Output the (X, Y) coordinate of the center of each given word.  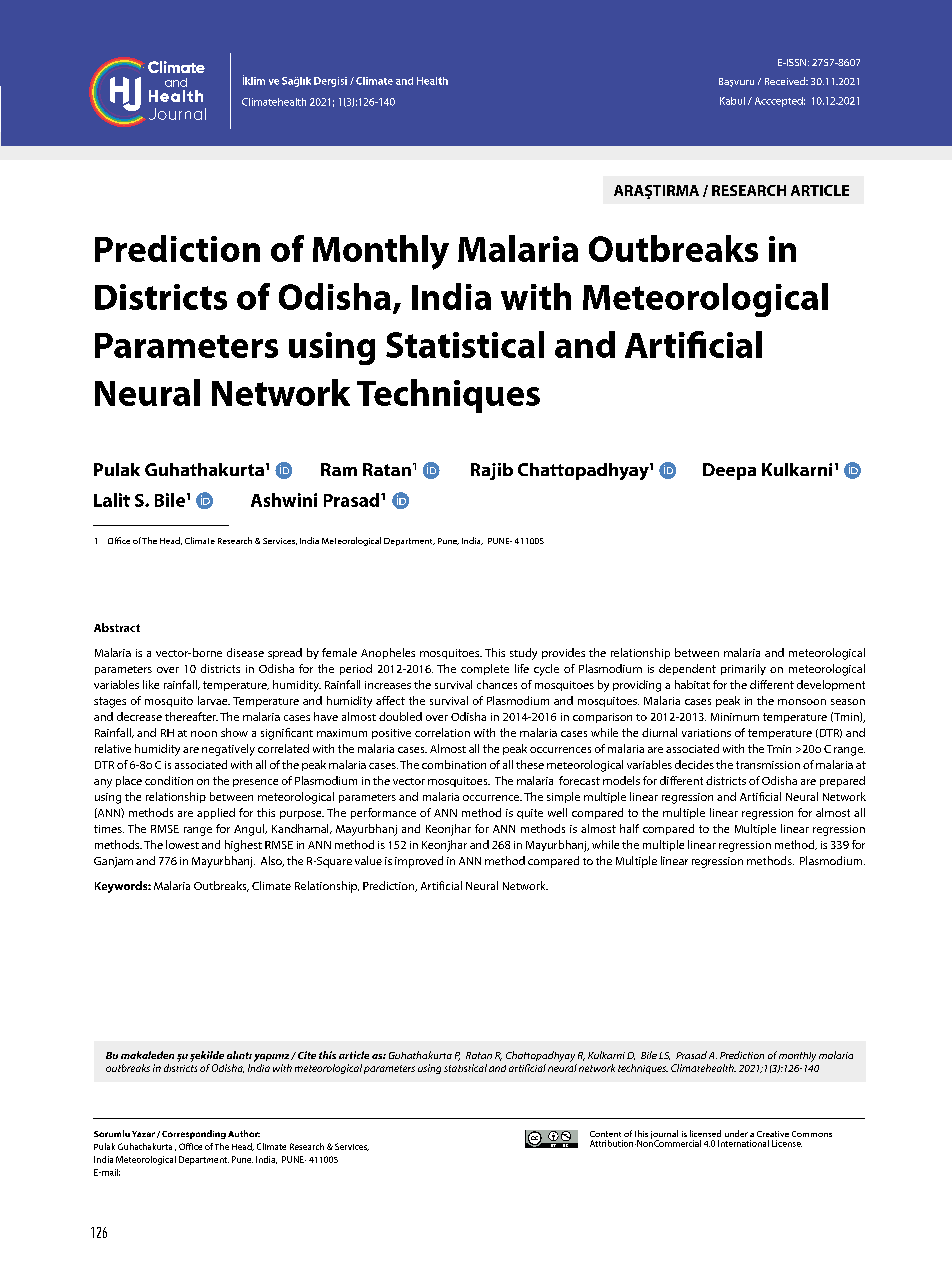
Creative (773, 1134)
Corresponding (194, 1134)
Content (605, 1134)
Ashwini (284, 500)
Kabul (732, 101)
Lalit (112, 500)
